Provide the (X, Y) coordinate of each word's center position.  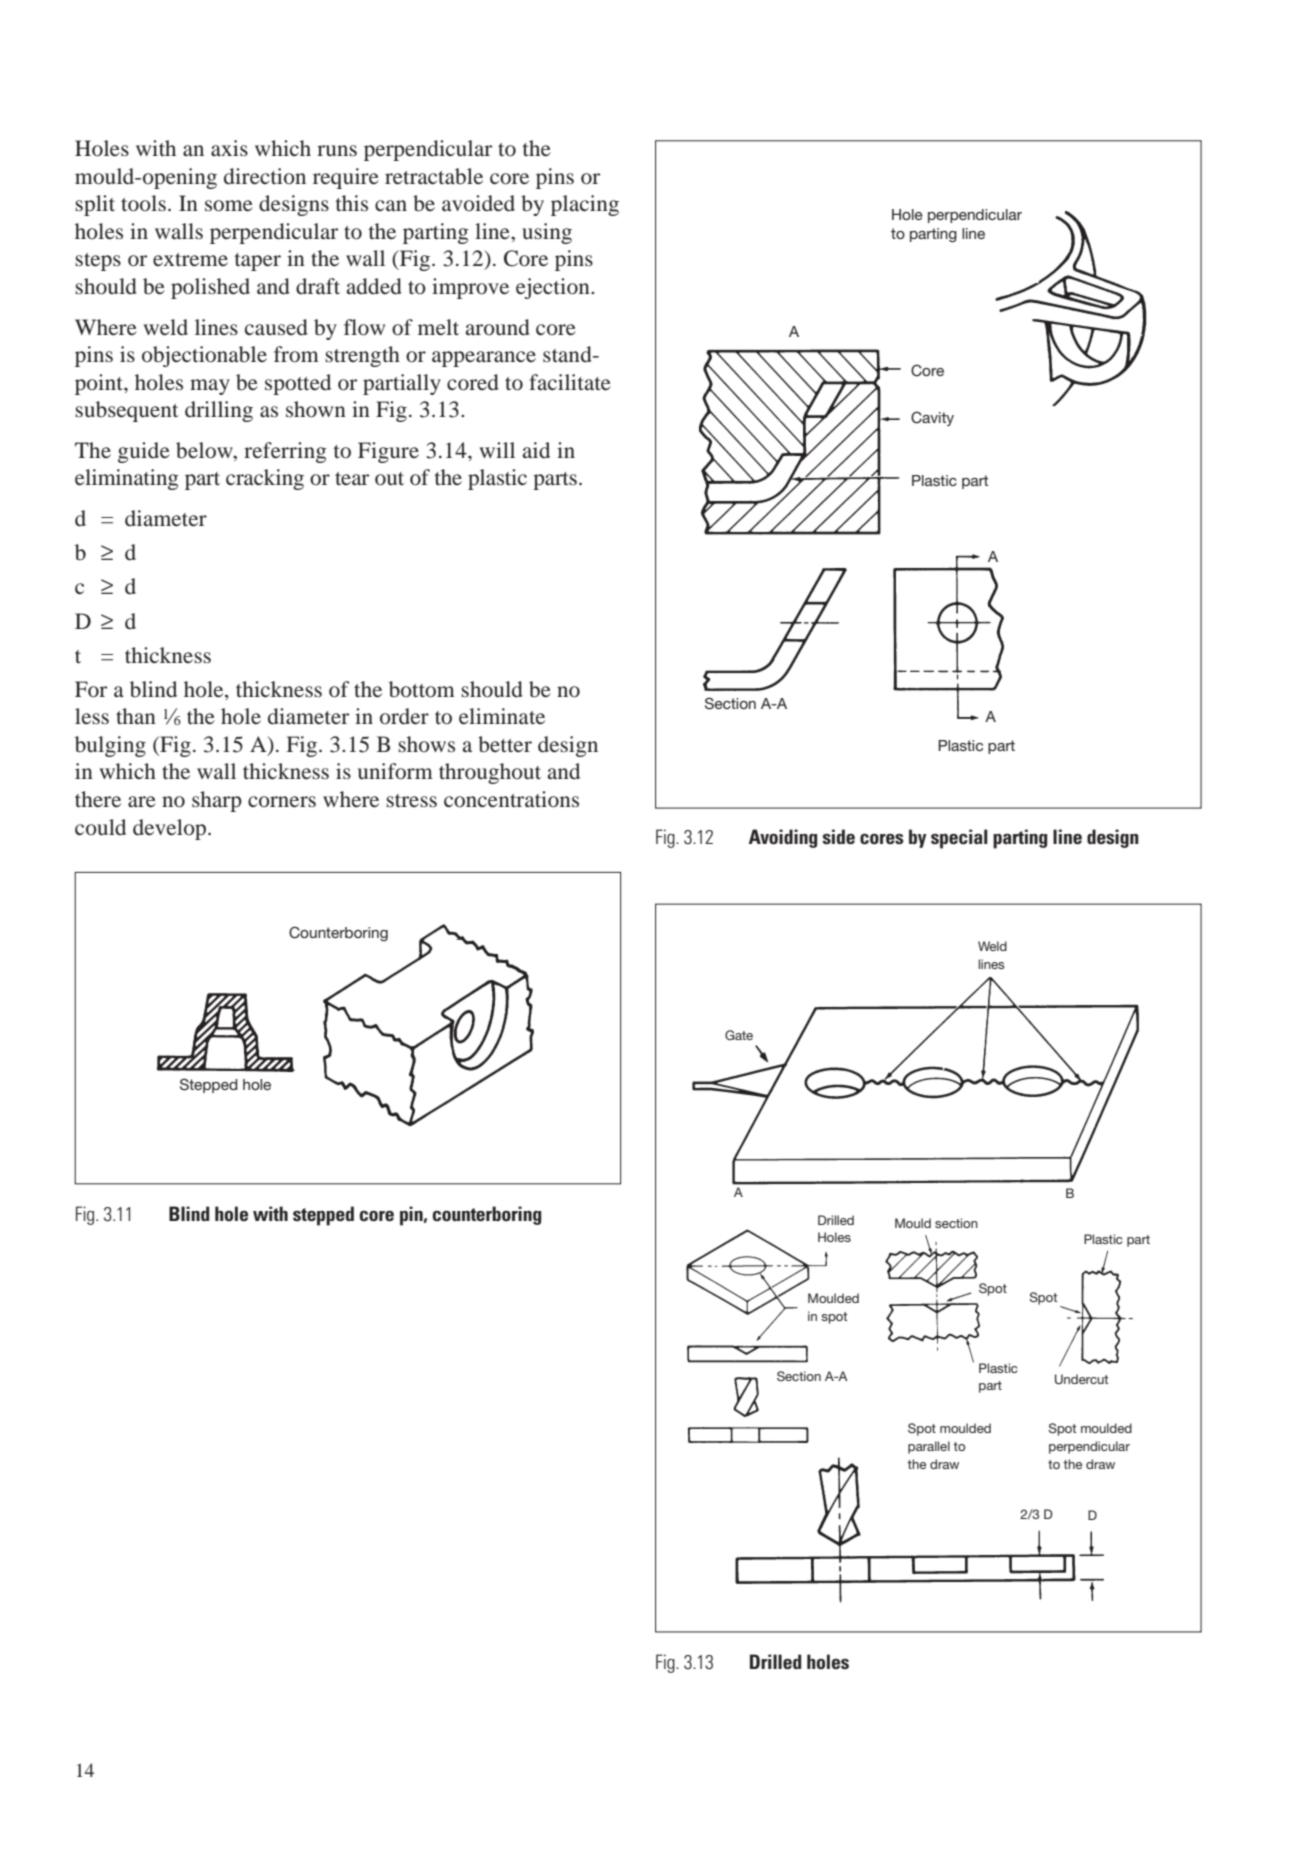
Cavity (932, 418)
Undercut (1081, 1379)
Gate (739, 1035)
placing (585, 205)
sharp (217, 801)
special (959, 839)
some (229, 206)
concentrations (511, 799)
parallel (929, 1447)
